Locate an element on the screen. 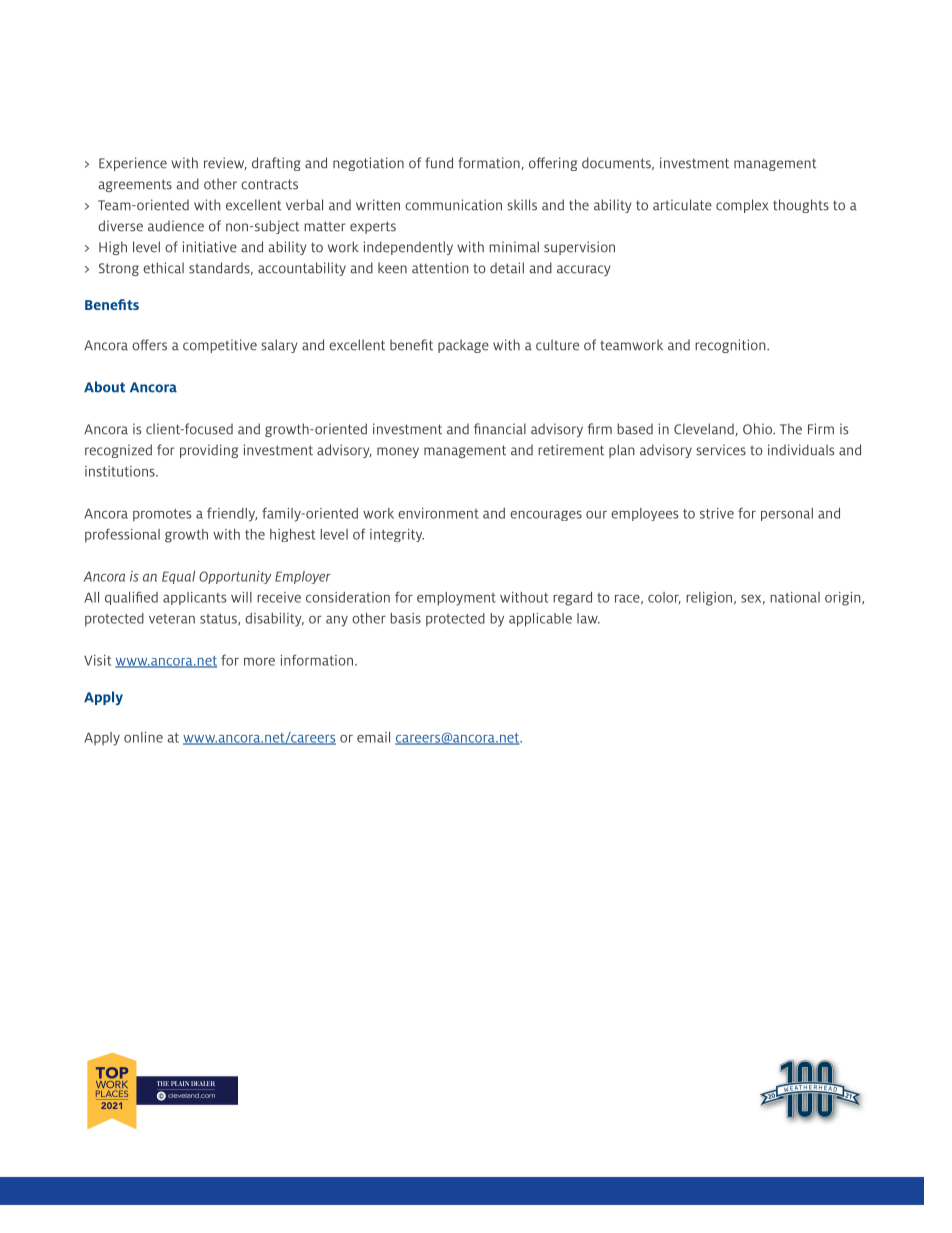  Equal is located at coordinates (178, 577).
